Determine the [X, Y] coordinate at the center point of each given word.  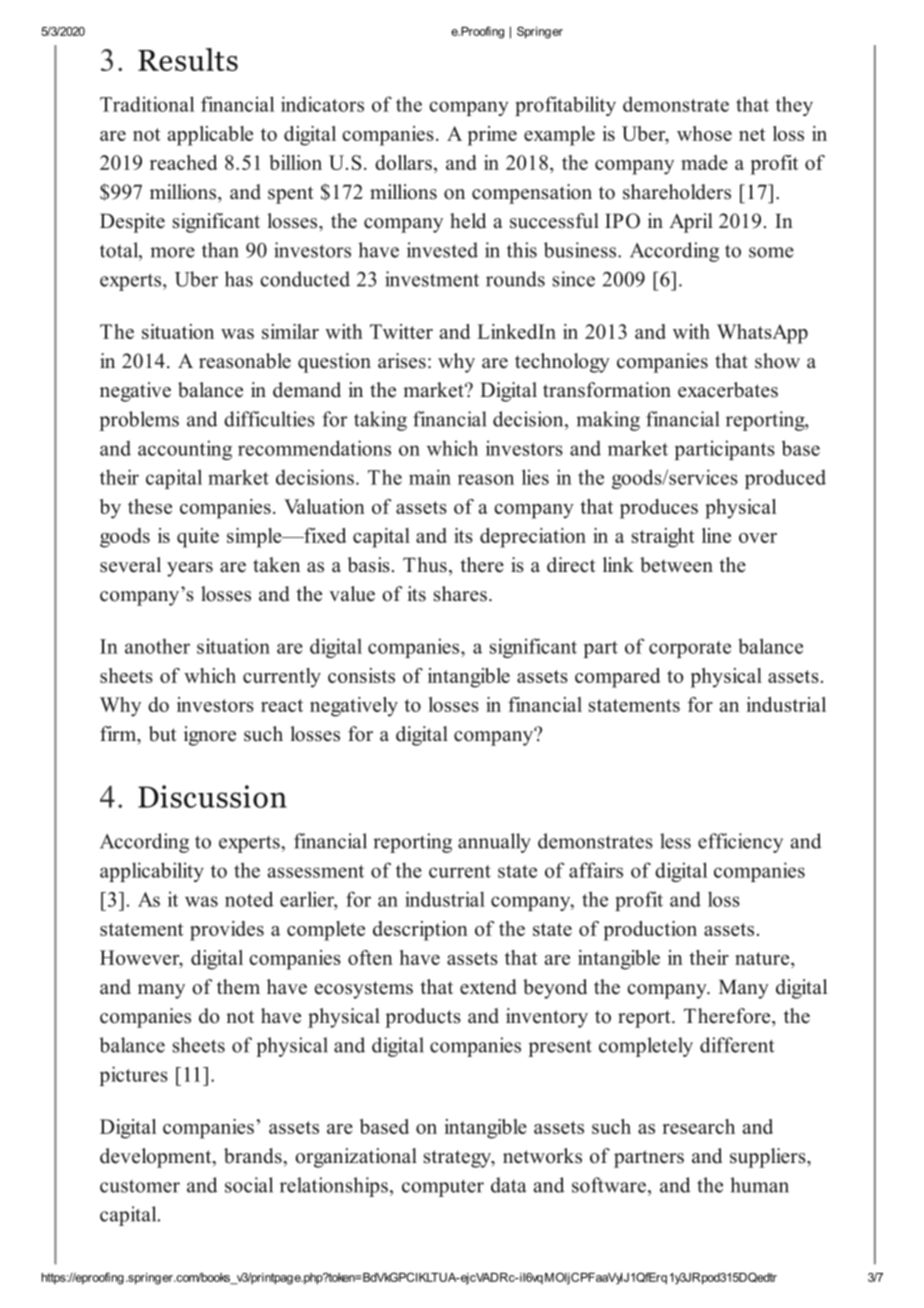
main [430, 477]
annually [494, 843]
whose [704, 133]
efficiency [740, 843]
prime [492, 136]
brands [254, 1156]
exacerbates [728, 390]
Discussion [212, 796]
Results [188, 59]
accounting [185, 450]
